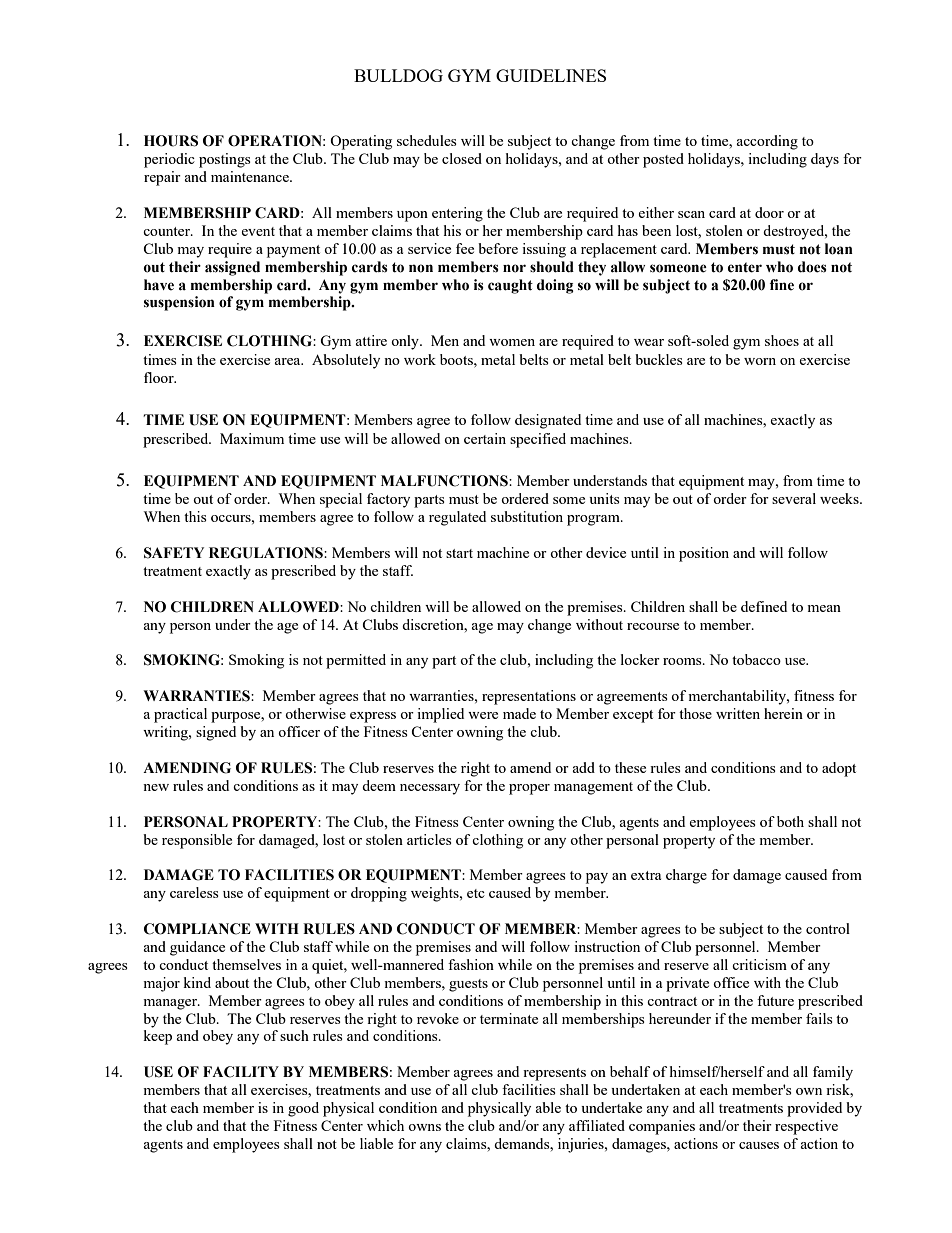 This screenshot has width=952, height=1233. I want to click on both, so click(790, 821).
